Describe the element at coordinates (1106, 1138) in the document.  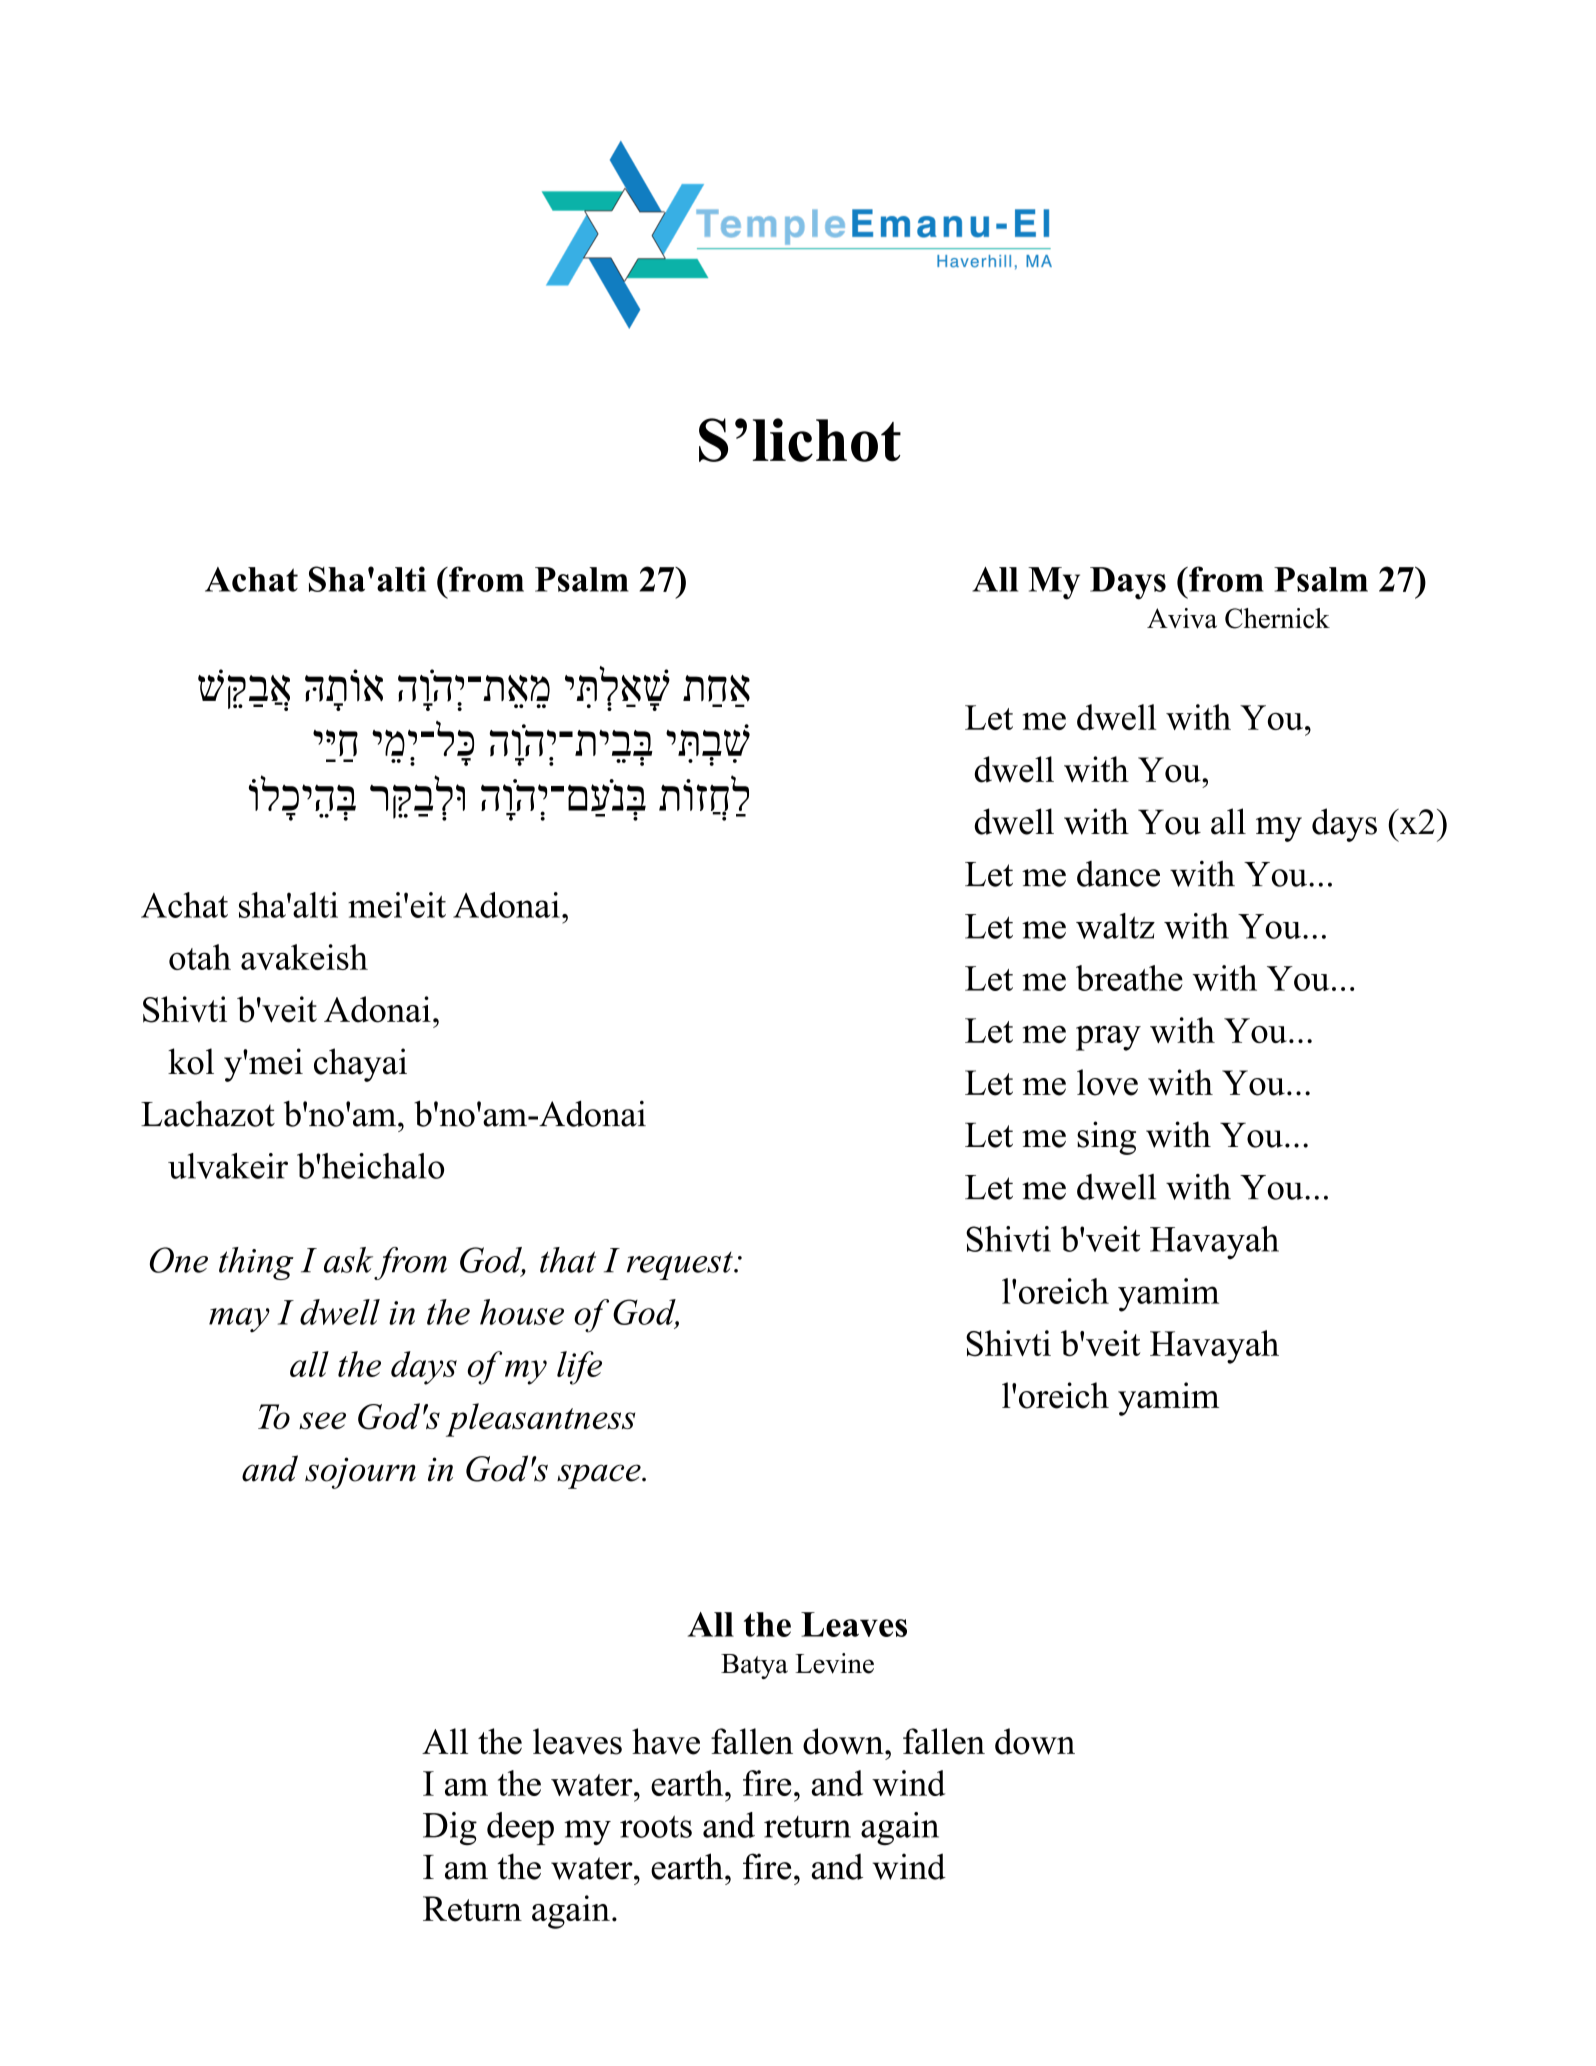
I see `sing` at that location.
